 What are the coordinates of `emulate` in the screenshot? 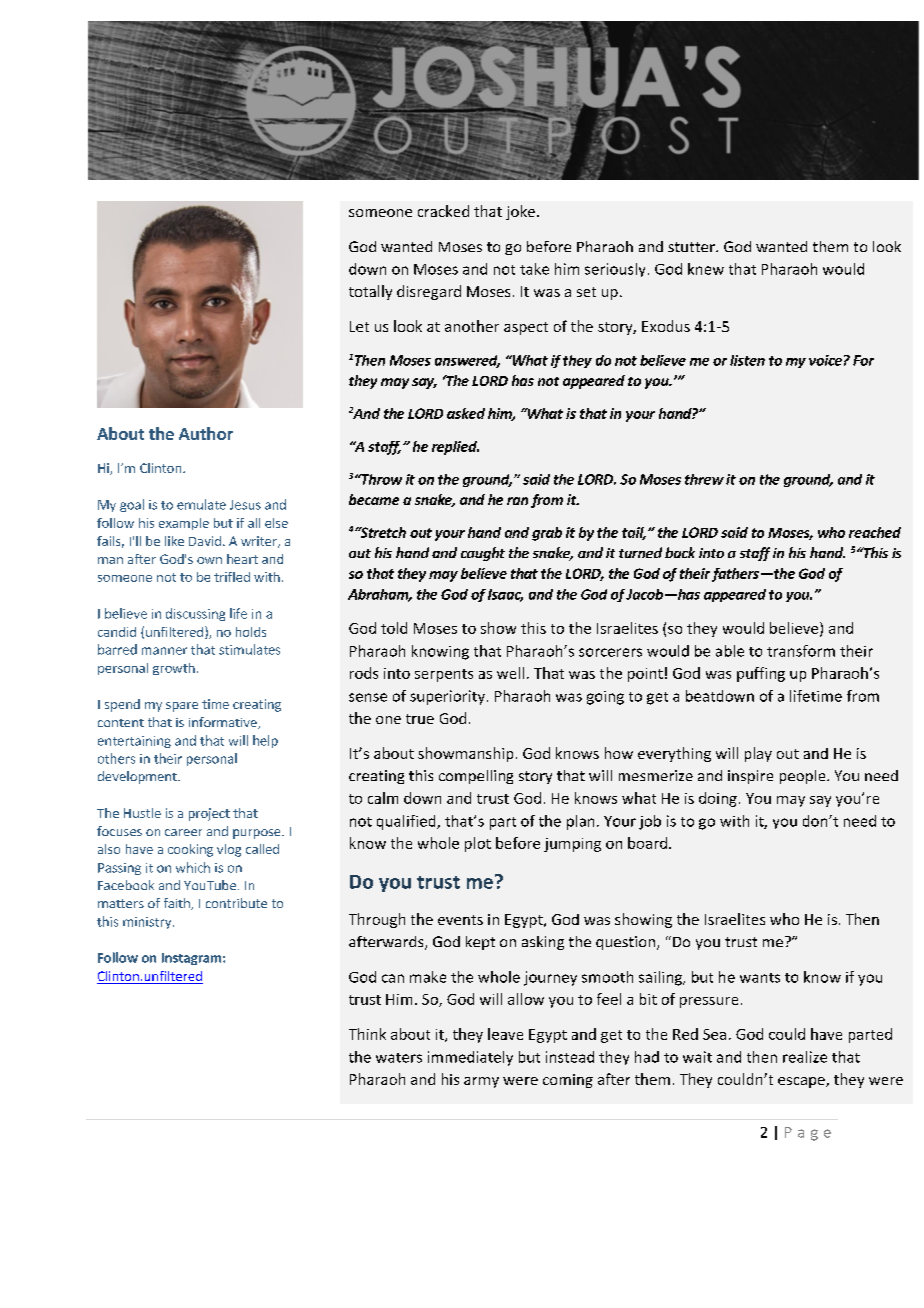 It's located at (201, 504).
